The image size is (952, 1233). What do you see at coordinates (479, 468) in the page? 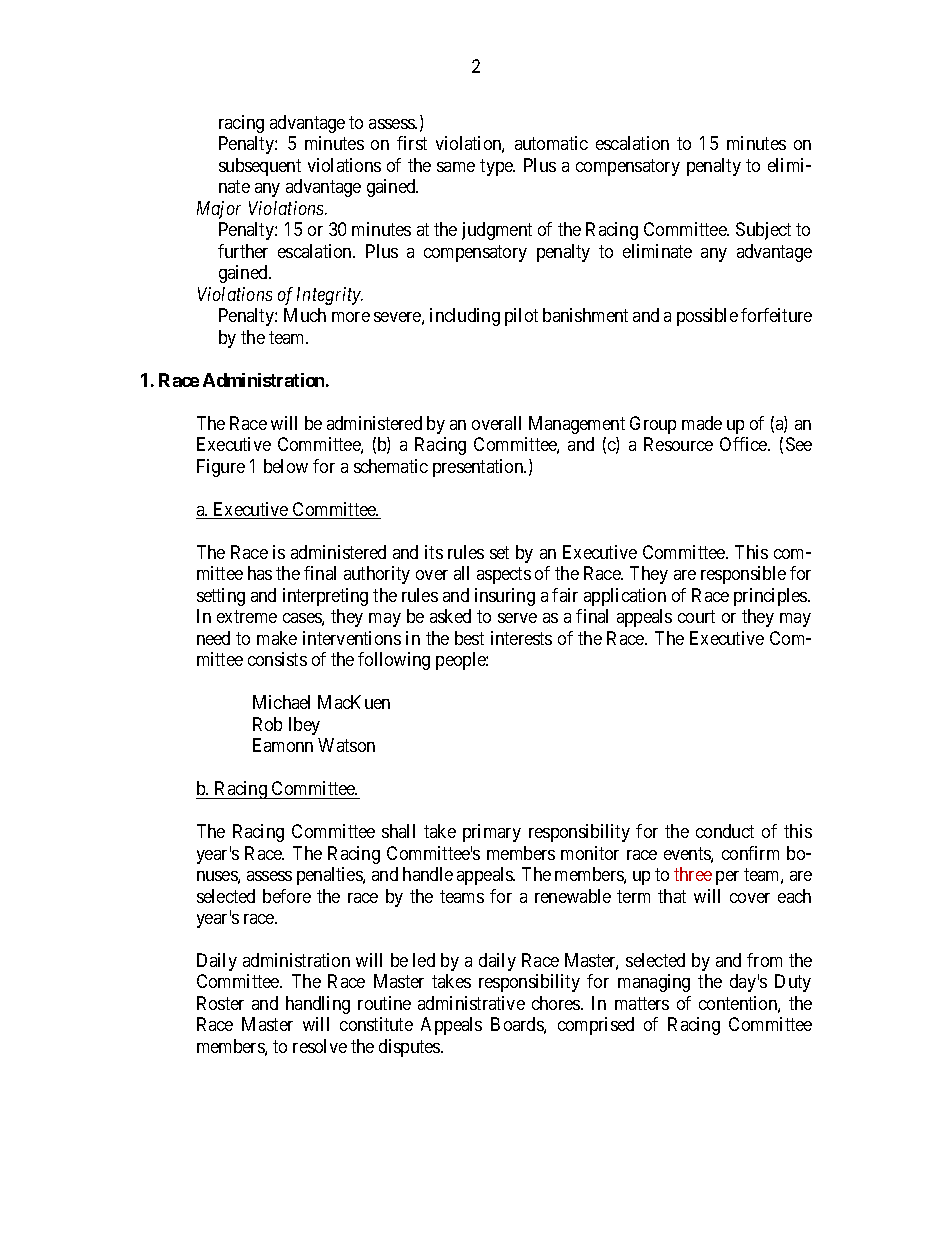
I see `presentation` at bounding box center [479, 468].
